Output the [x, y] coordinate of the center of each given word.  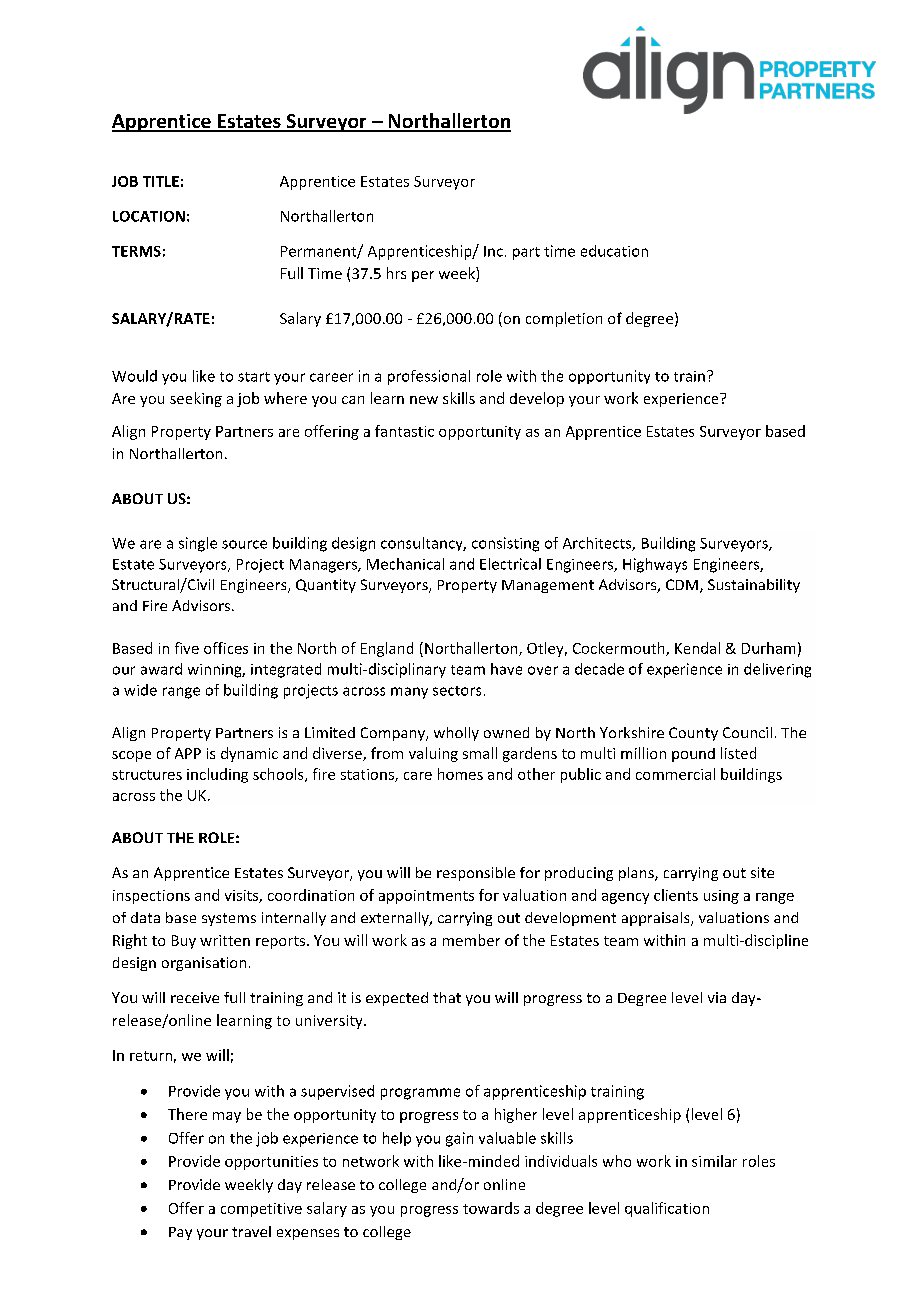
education [614, 251]
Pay [180, 1233]
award [161, 669]
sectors [457, 691]
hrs [396, 273]
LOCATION [149, 216]
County [693, 734]
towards [491, 1208]
